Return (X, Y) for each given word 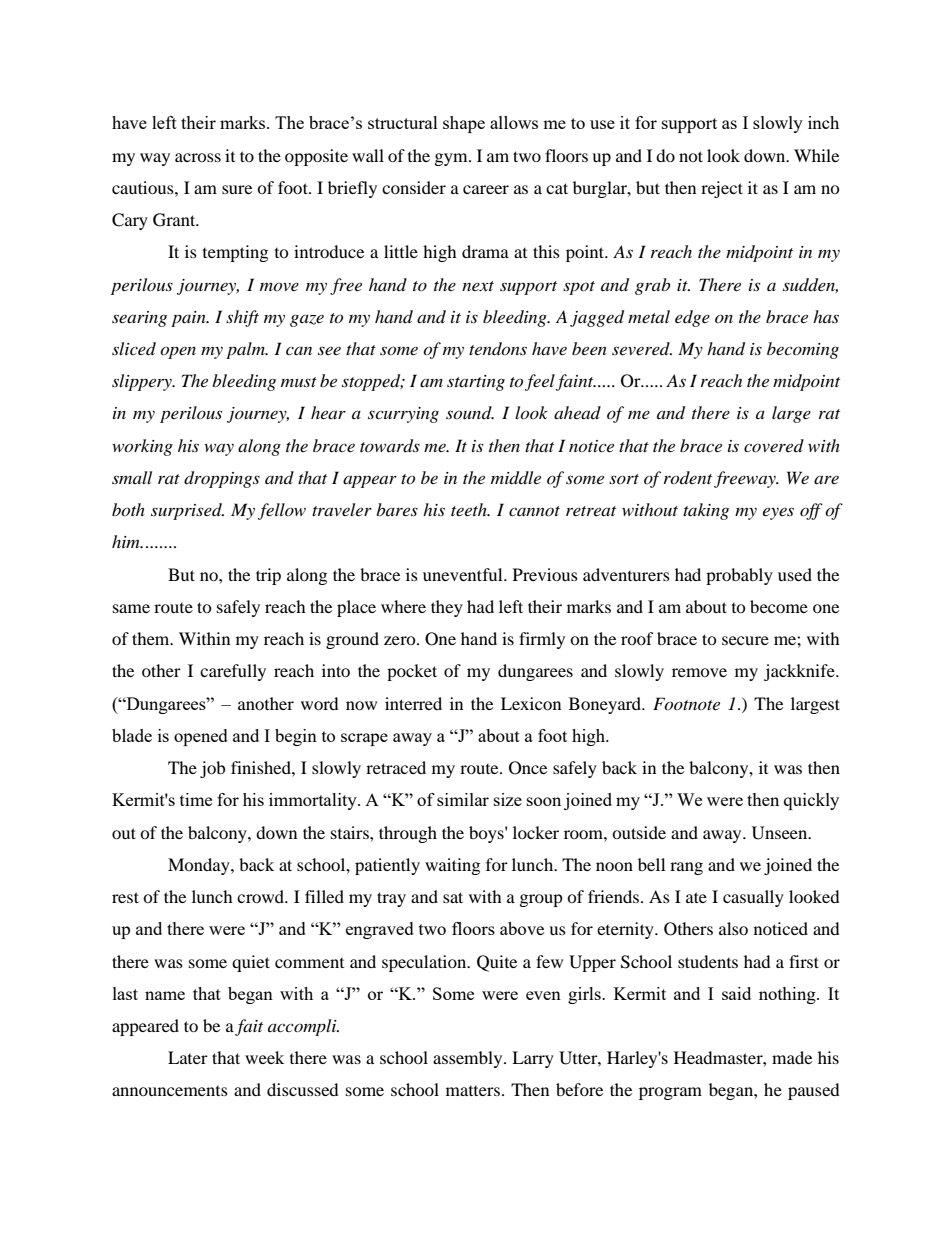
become (779, 606)
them (152, 638)
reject (722, 189)
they (447, 608)
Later (188, 1057)
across (198, 157)
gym (452, 159)
